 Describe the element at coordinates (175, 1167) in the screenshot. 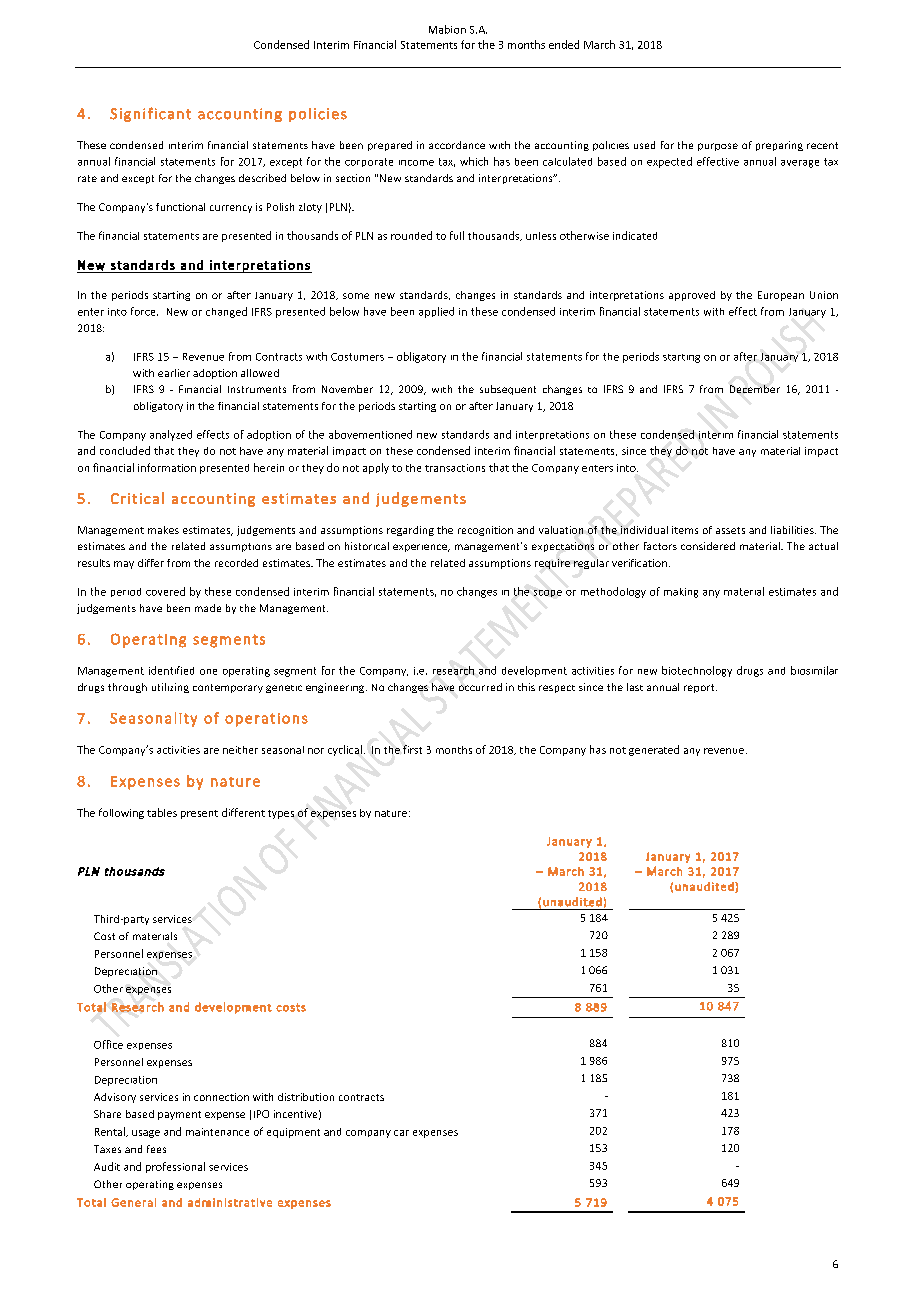

I see `professional` at that location.
